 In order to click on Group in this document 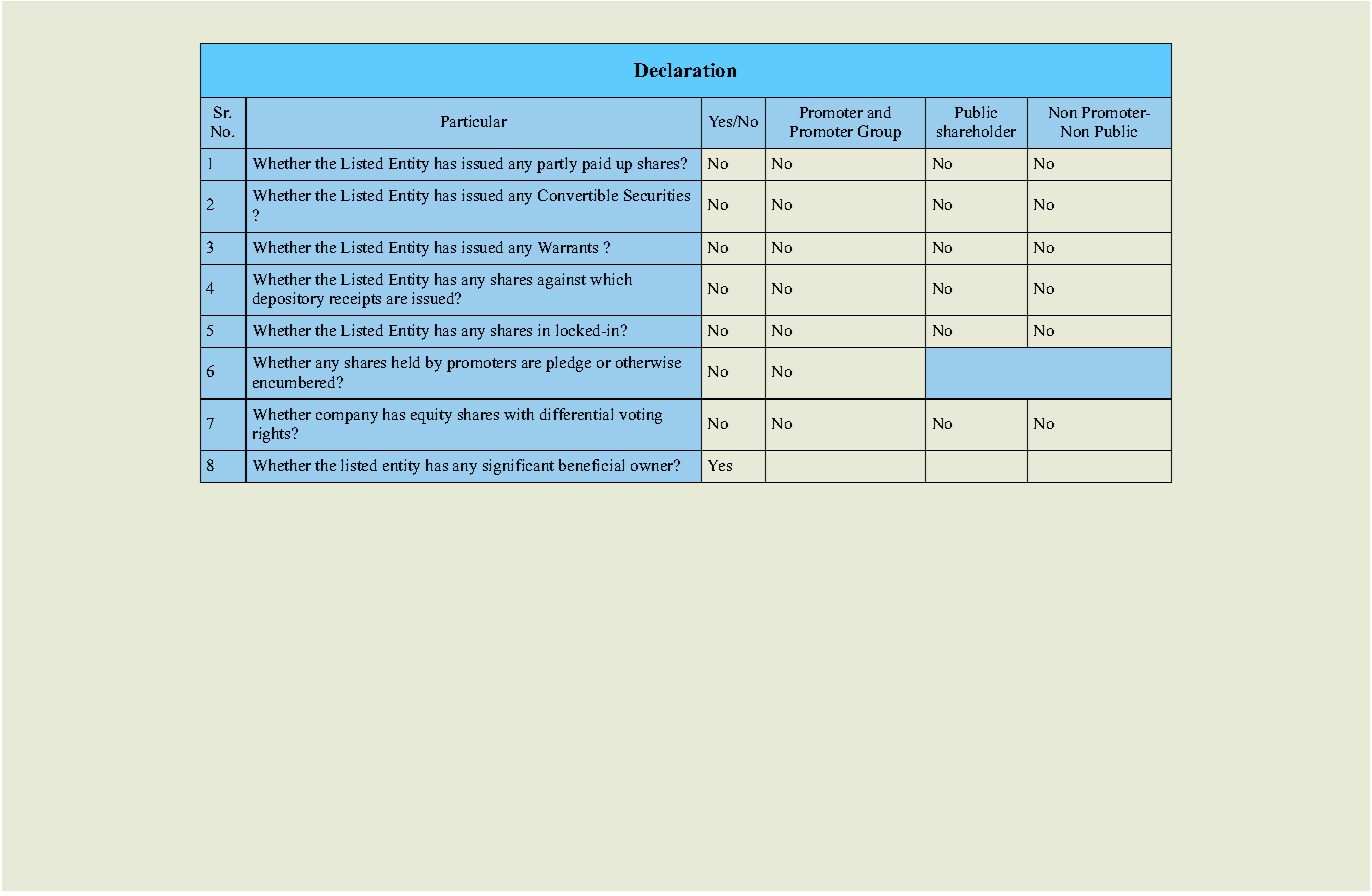, I will do `click(879, 133)`.
